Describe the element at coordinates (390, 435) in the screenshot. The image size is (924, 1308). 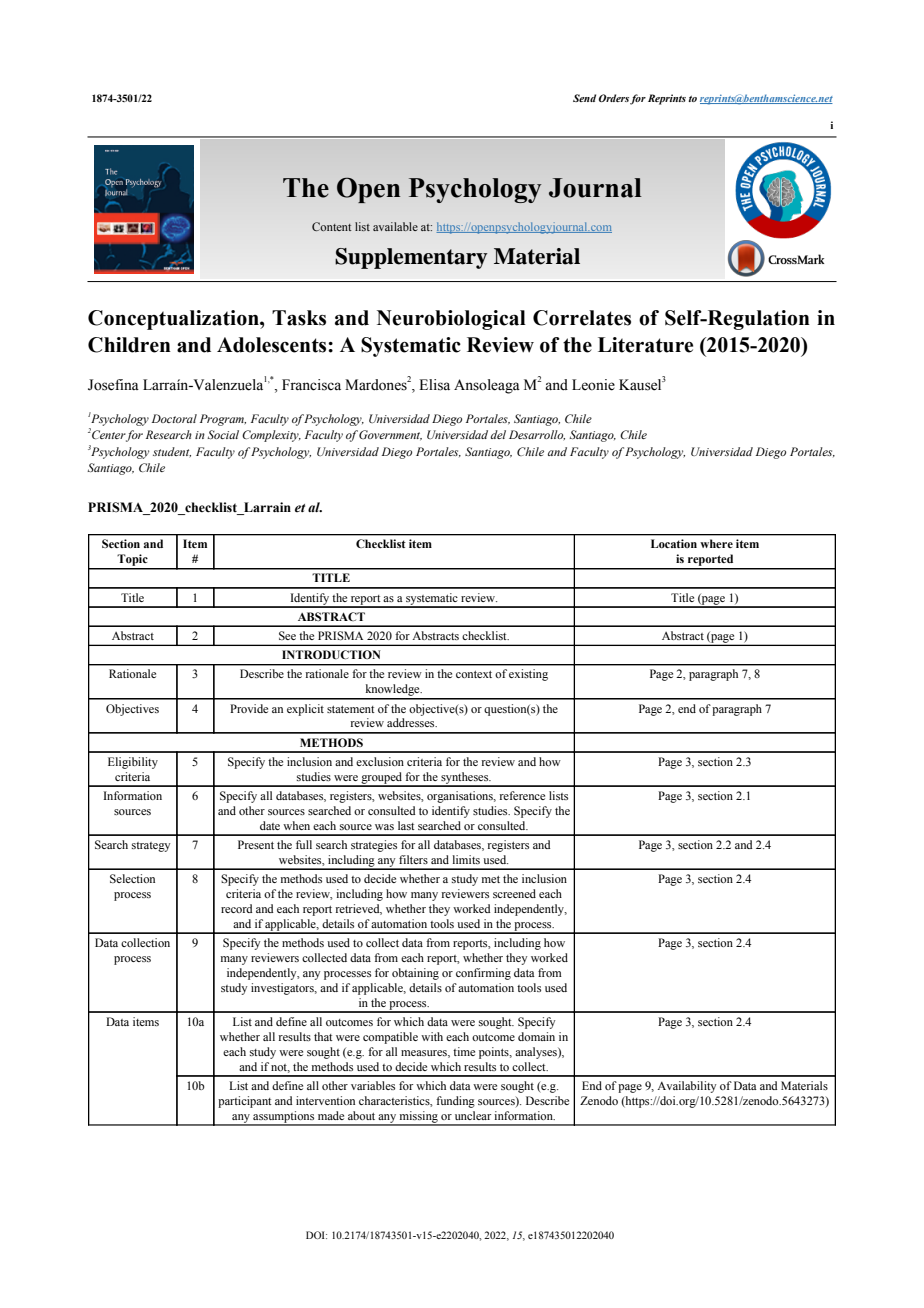
I see `Government` at that location.
